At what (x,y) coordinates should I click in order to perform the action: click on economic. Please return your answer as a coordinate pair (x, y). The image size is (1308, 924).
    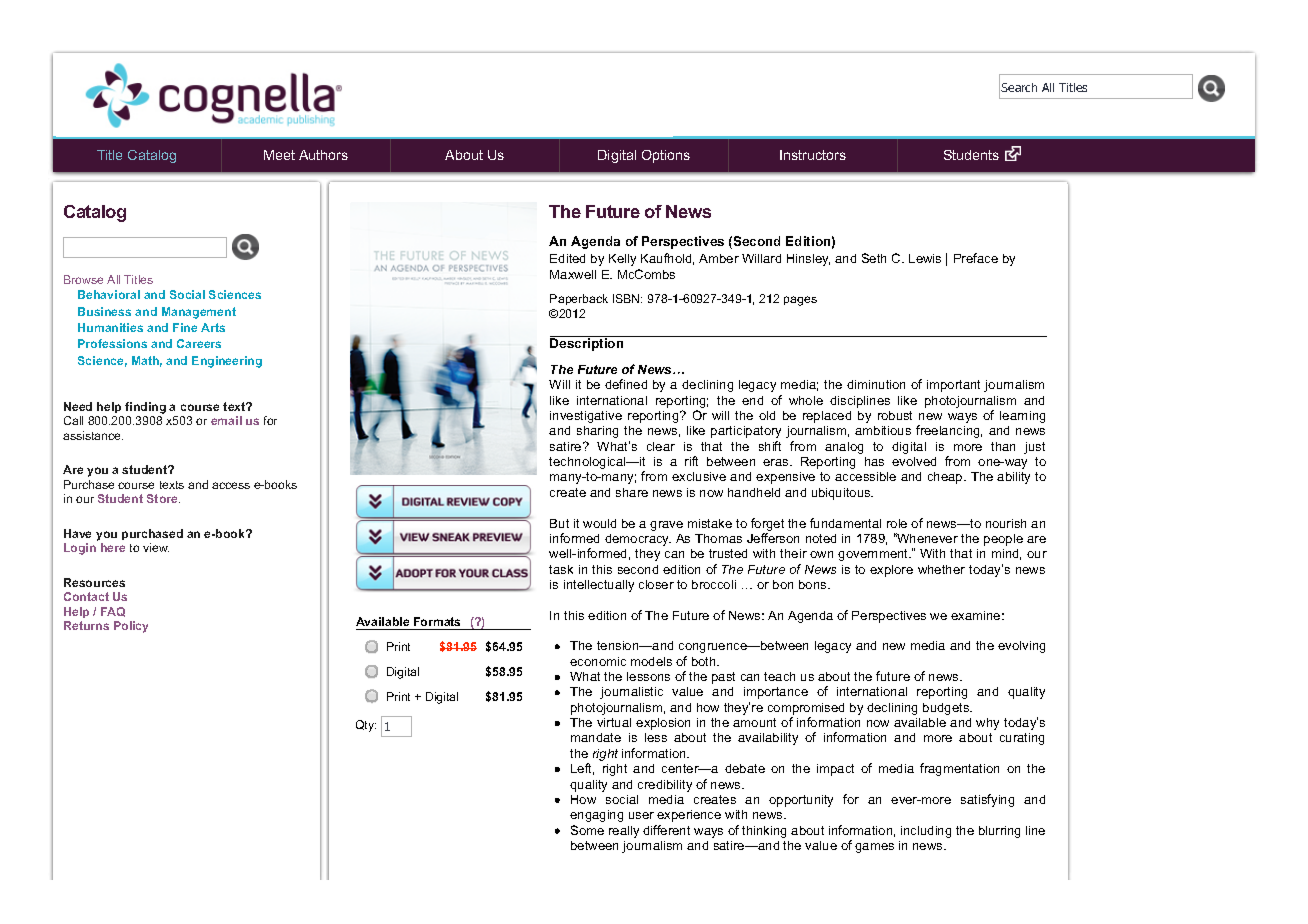
    Looking at the image, I should click on (598, 661).
